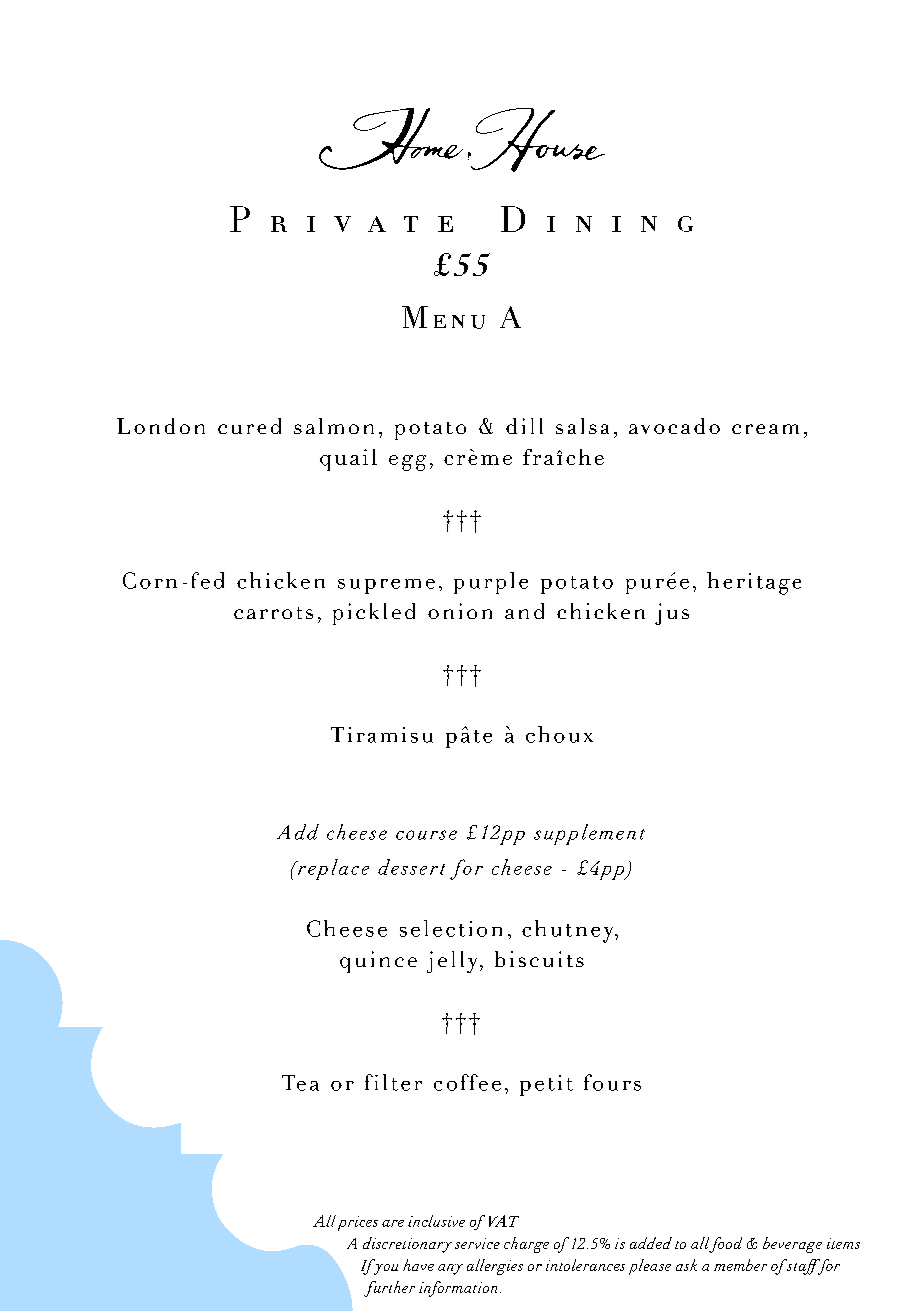  Describe the element at coordinates (765, 429) in the document. I see `cream` at that location.
